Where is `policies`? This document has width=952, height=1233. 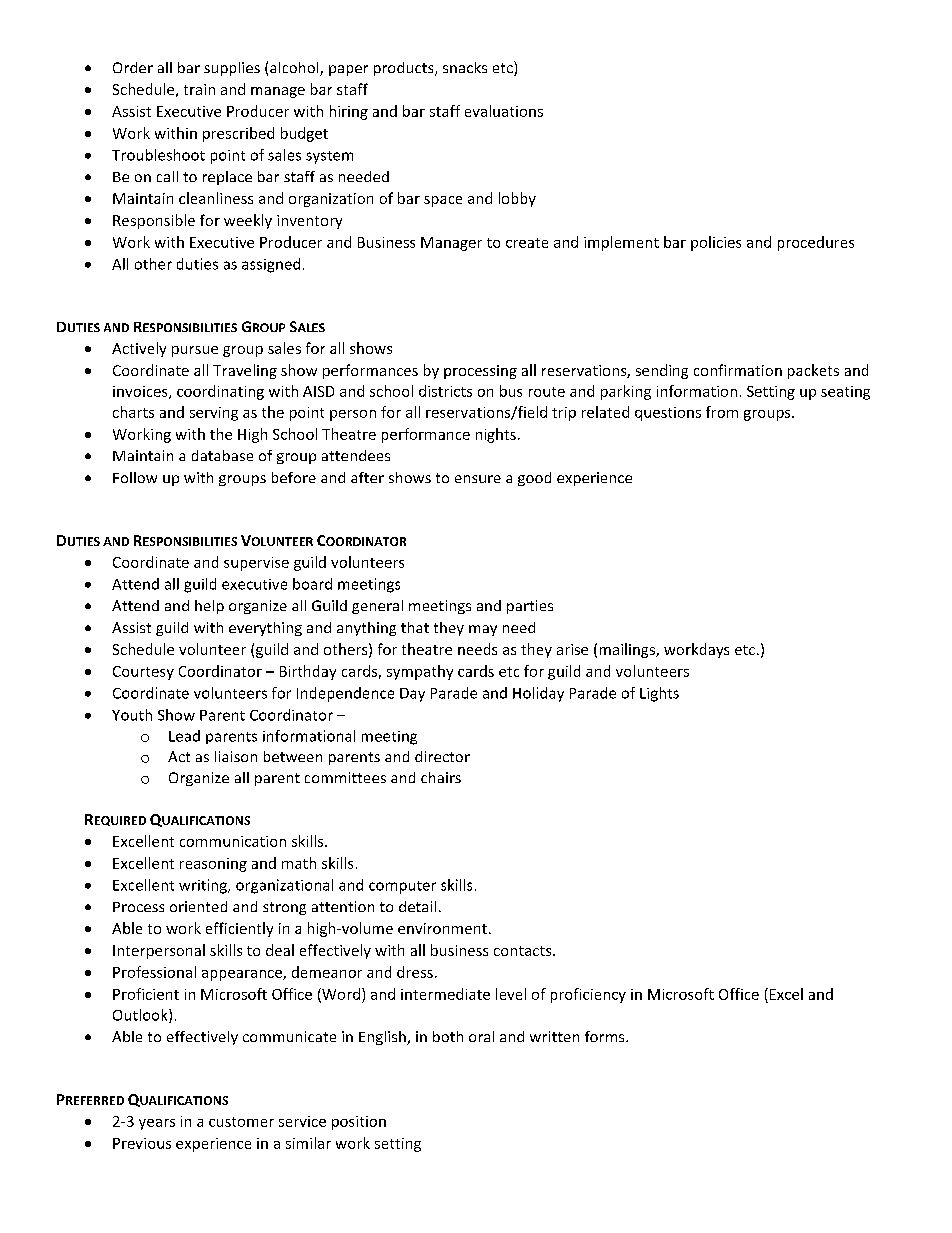 policies is located at coordinates (716, 243).
